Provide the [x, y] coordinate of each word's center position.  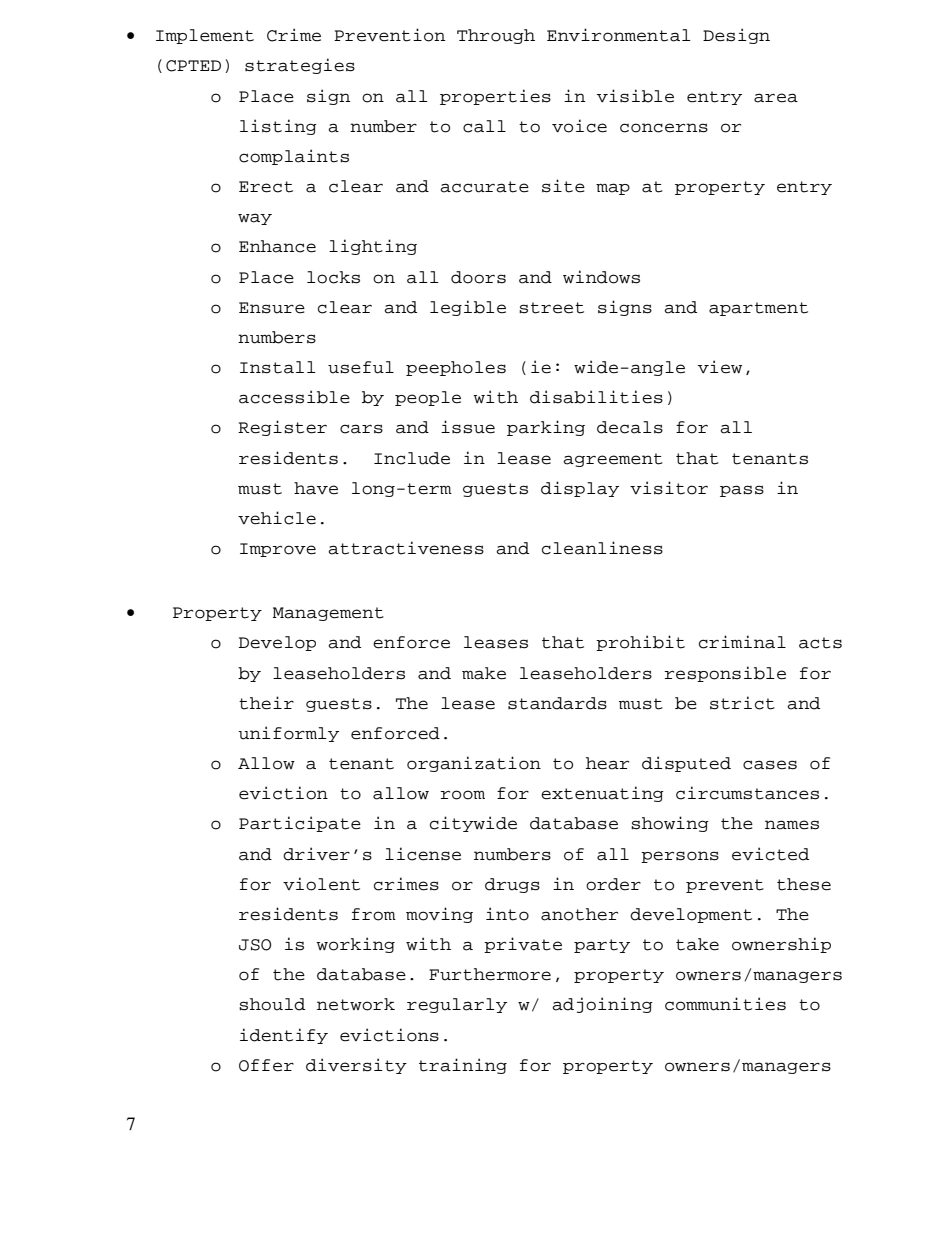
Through [496, 36]
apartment [758, 309]
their [266, 703]
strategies [300, 66]
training [463, 1066]
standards [557, 703]
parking [546, 428]
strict [742, 703]
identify [284, 1036]
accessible [294, 397]
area [776, 98]
